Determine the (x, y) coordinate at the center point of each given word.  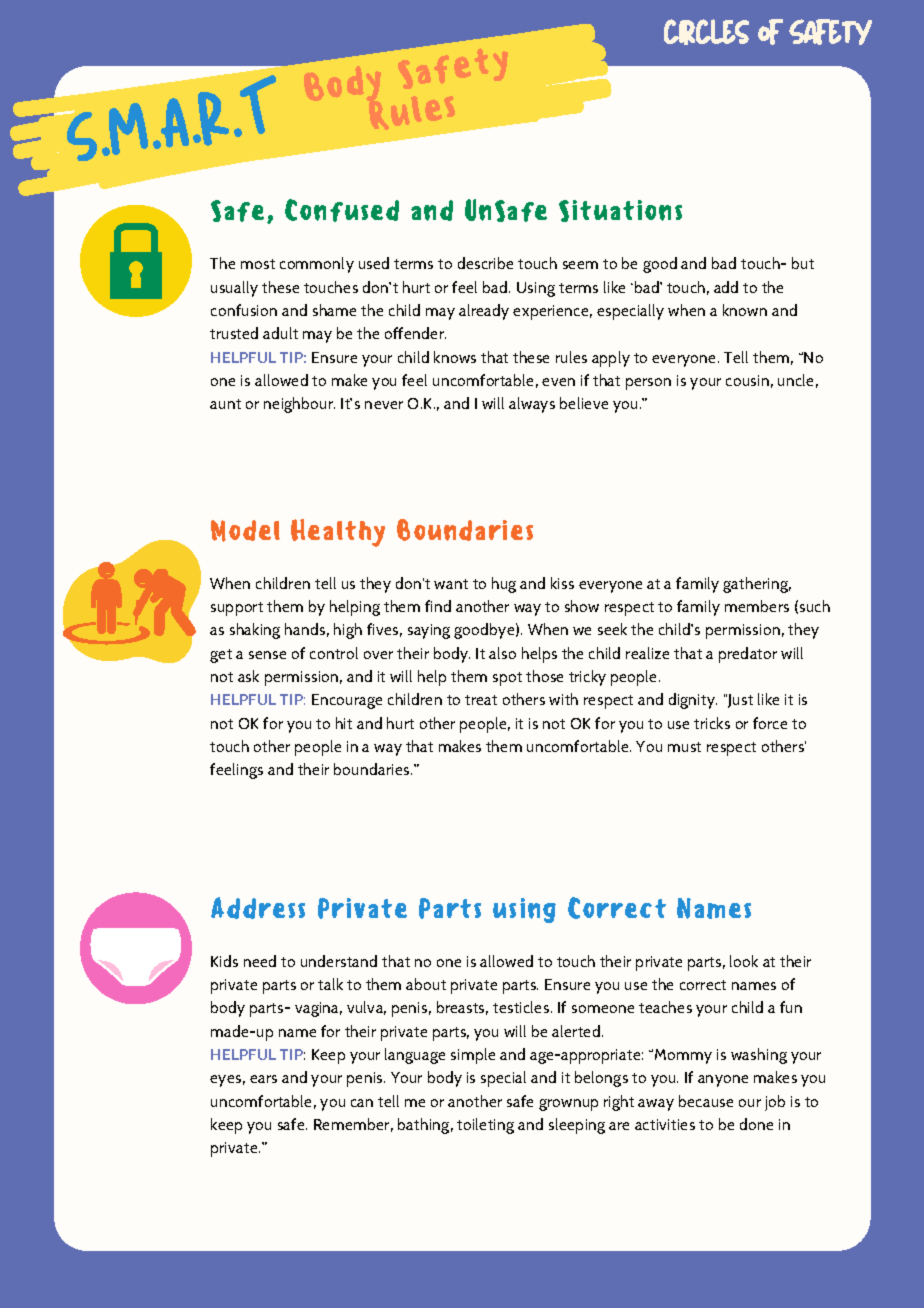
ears (263, 1079)
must (684, 747)
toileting (485, 1126)
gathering (757, 585)
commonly (317, 265)
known (745, 310)
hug (504, 585)
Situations (620, 211)
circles (706, 32)
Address (258, 908)
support (237, 609)
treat (481, 700)
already (484, 312)
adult (280, 333)
